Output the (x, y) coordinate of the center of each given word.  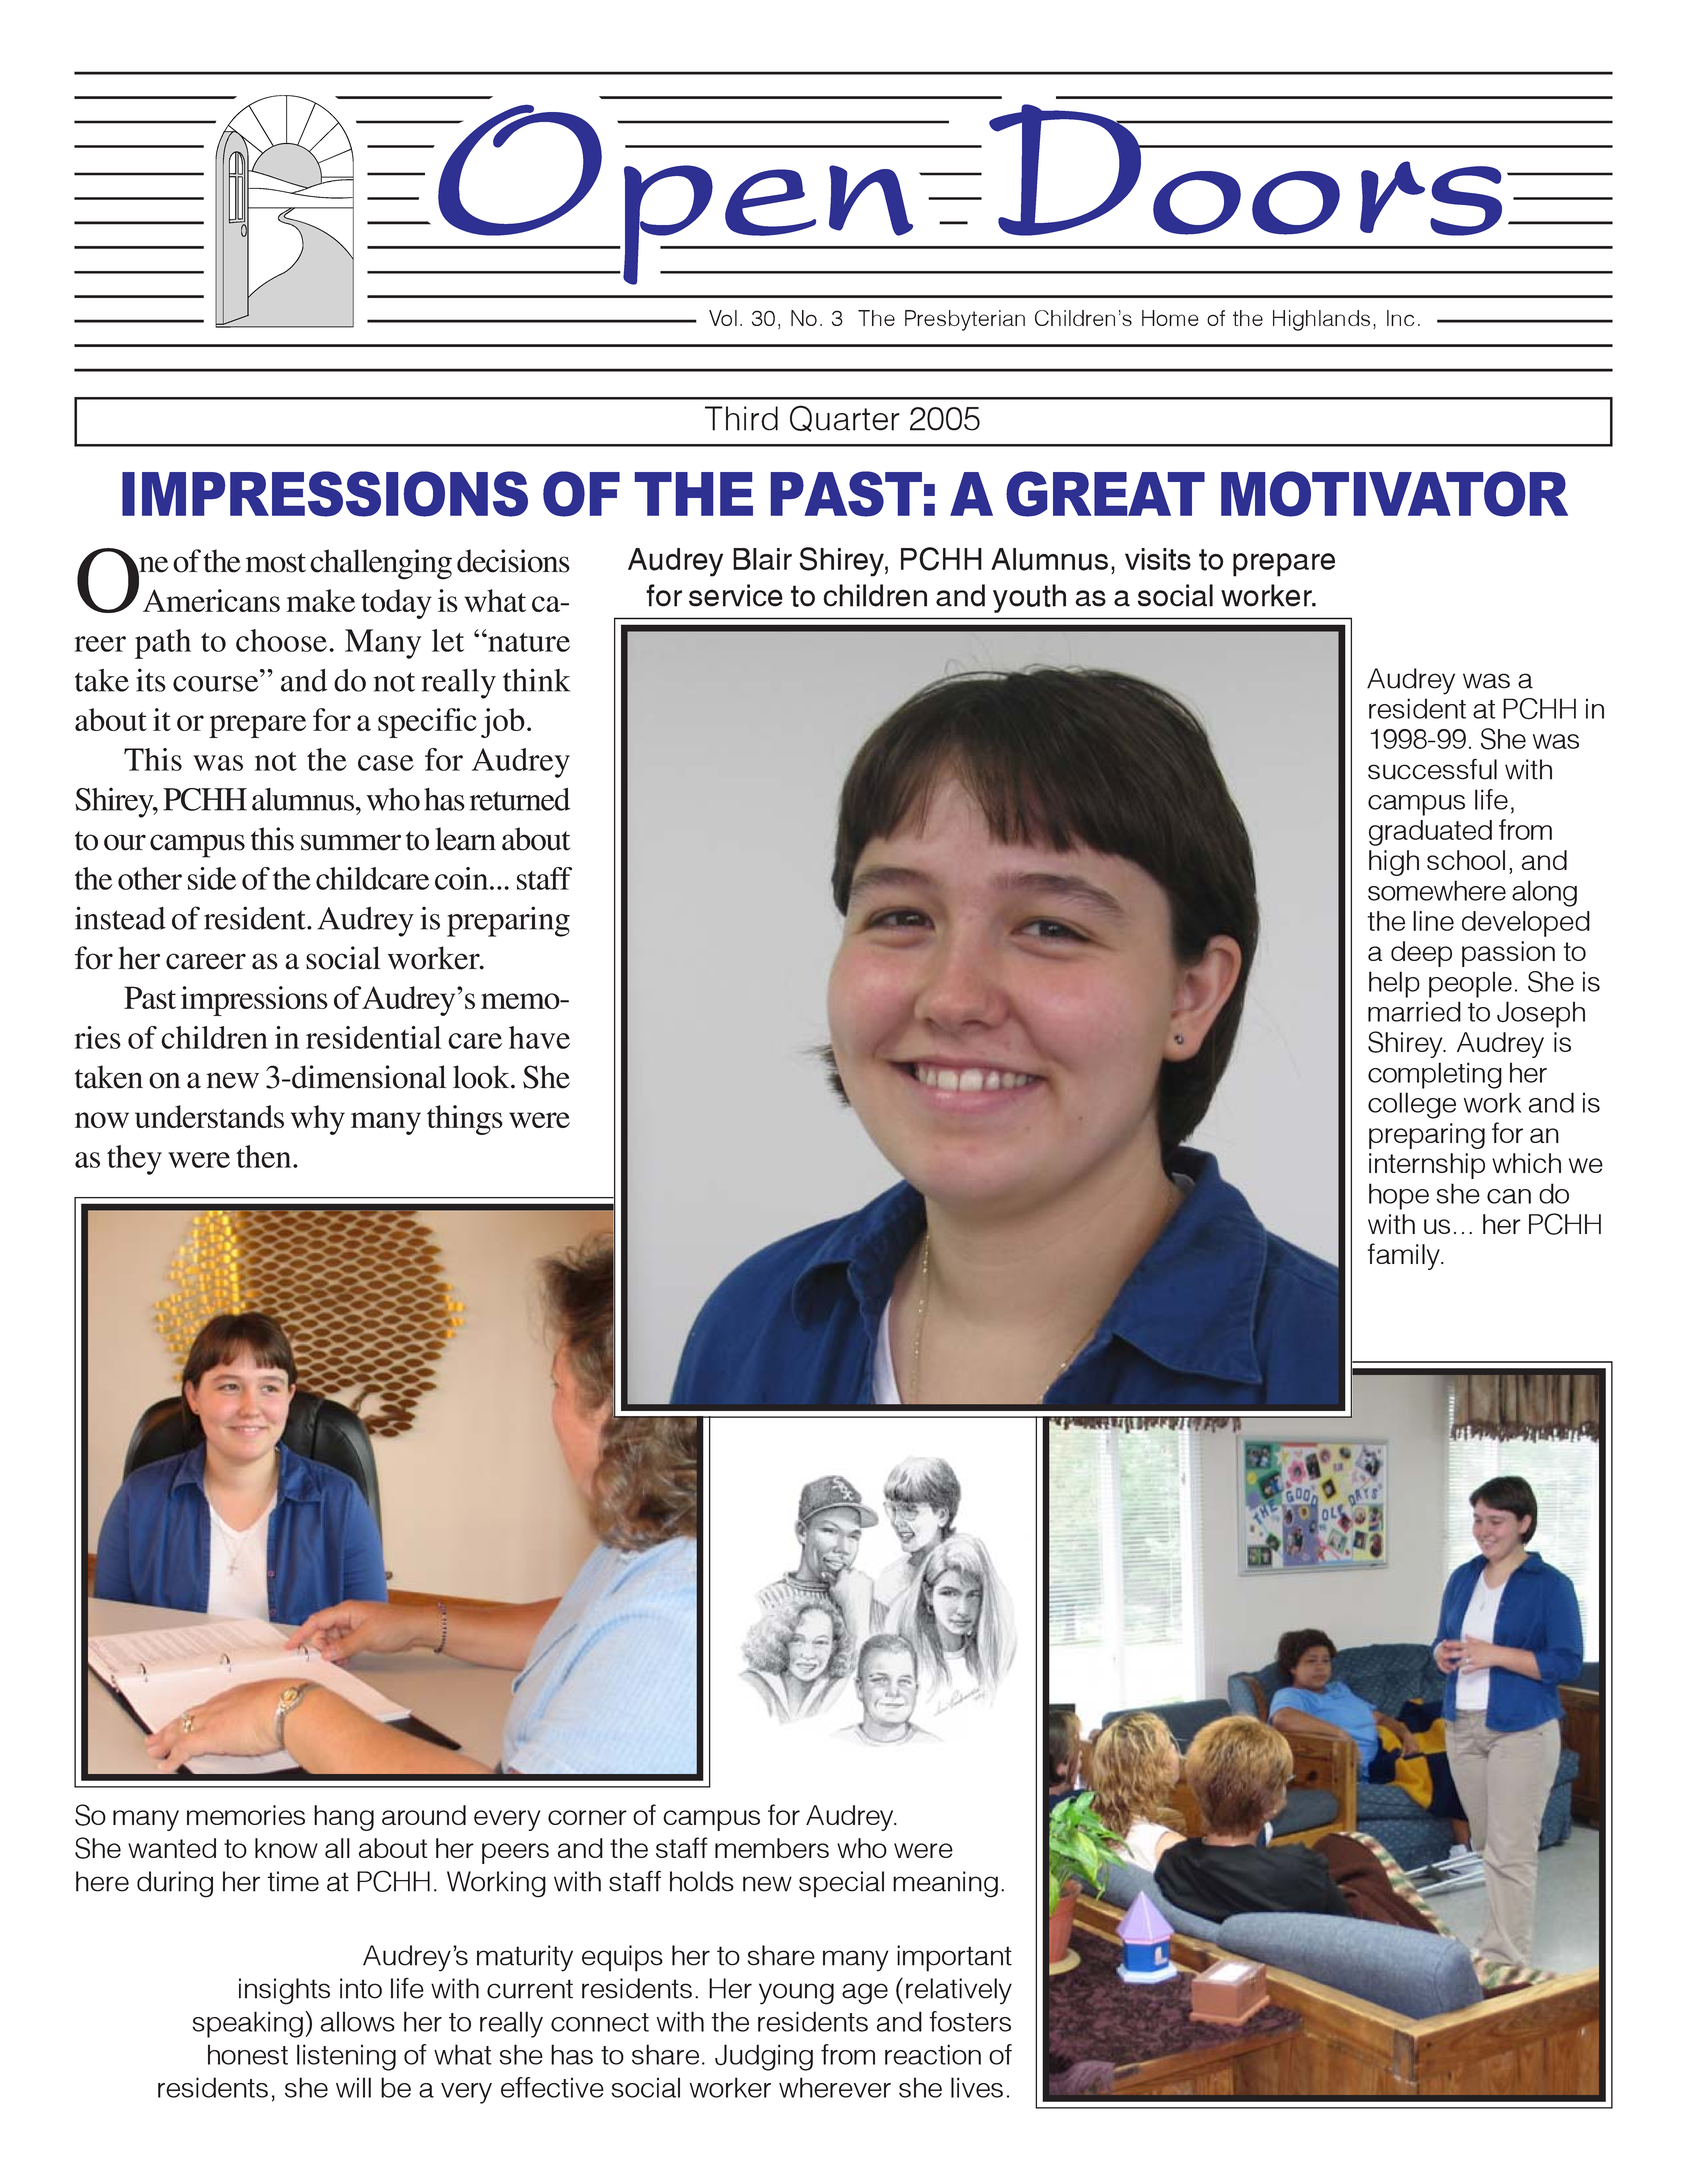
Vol (723, 318)
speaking (248, 2024)
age (865, 1994)
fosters (970, 2021)
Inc (1400, 318)
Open (676, 195)
